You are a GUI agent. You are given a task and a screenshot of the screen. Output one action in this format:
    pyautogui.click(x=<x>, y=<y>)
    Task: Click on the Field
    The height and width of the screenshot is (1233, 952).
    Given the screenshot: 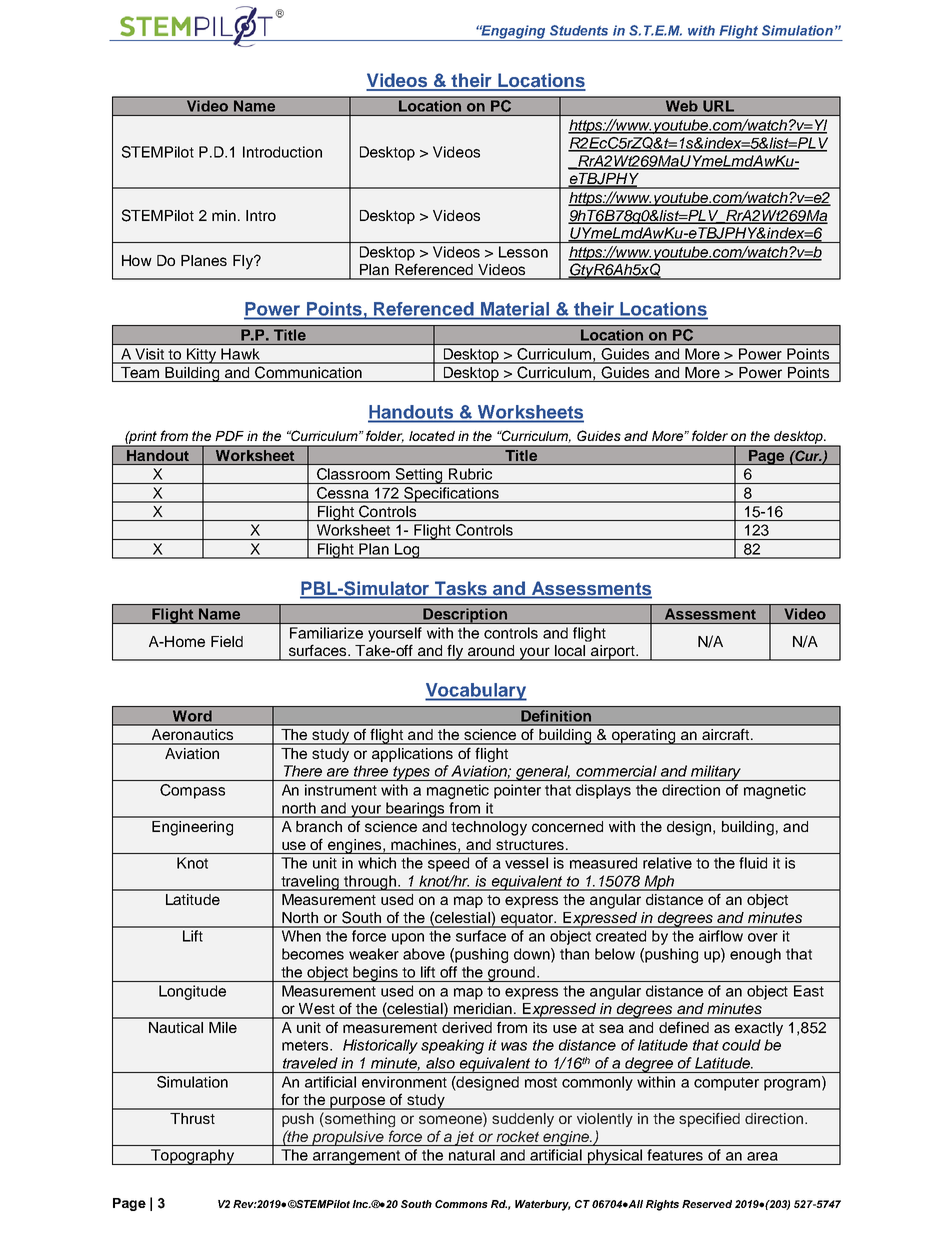 What is the action you would take?
    pyautogui.click(x=227, y=641)
